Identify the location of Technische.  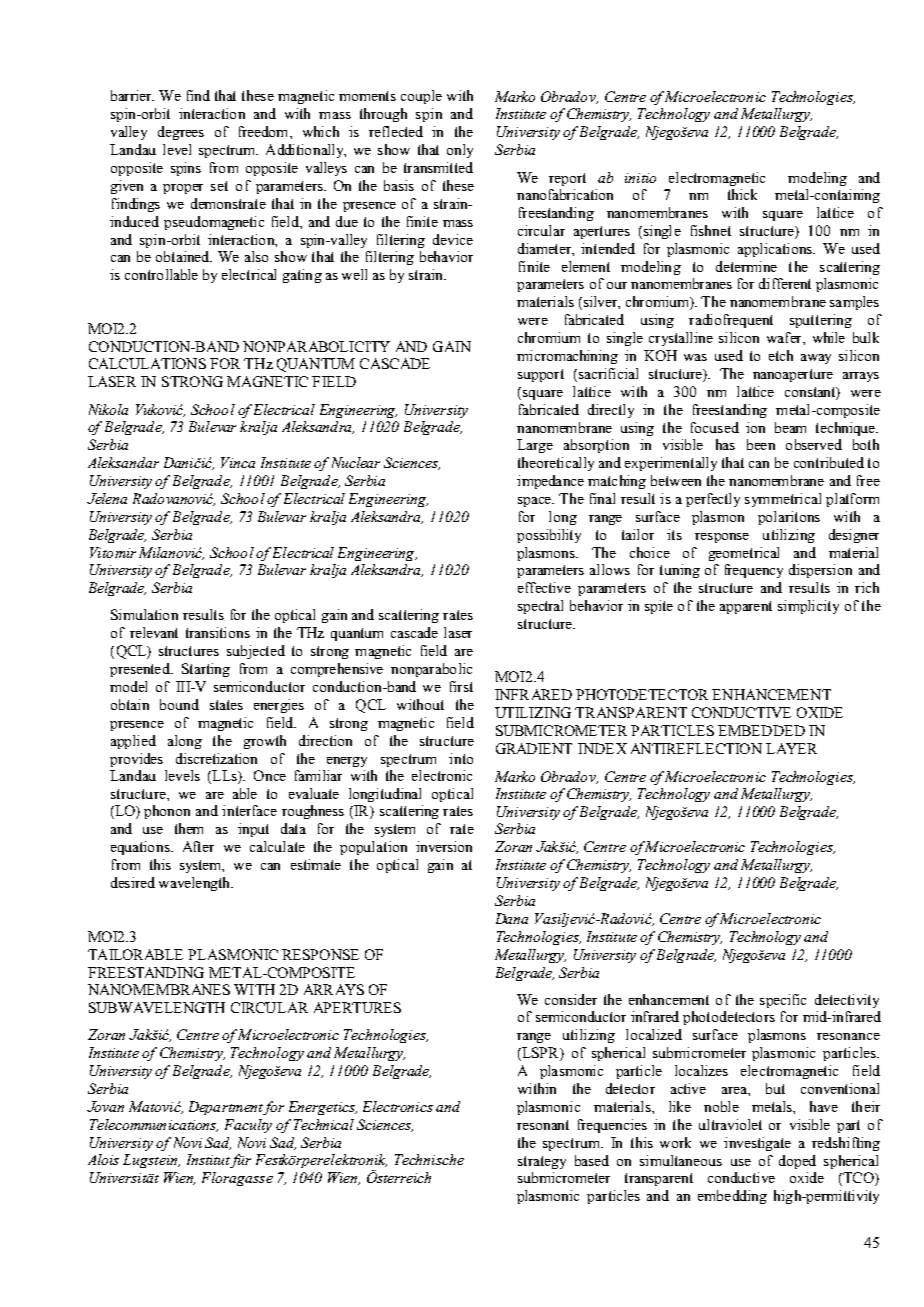
(429, 1159).
